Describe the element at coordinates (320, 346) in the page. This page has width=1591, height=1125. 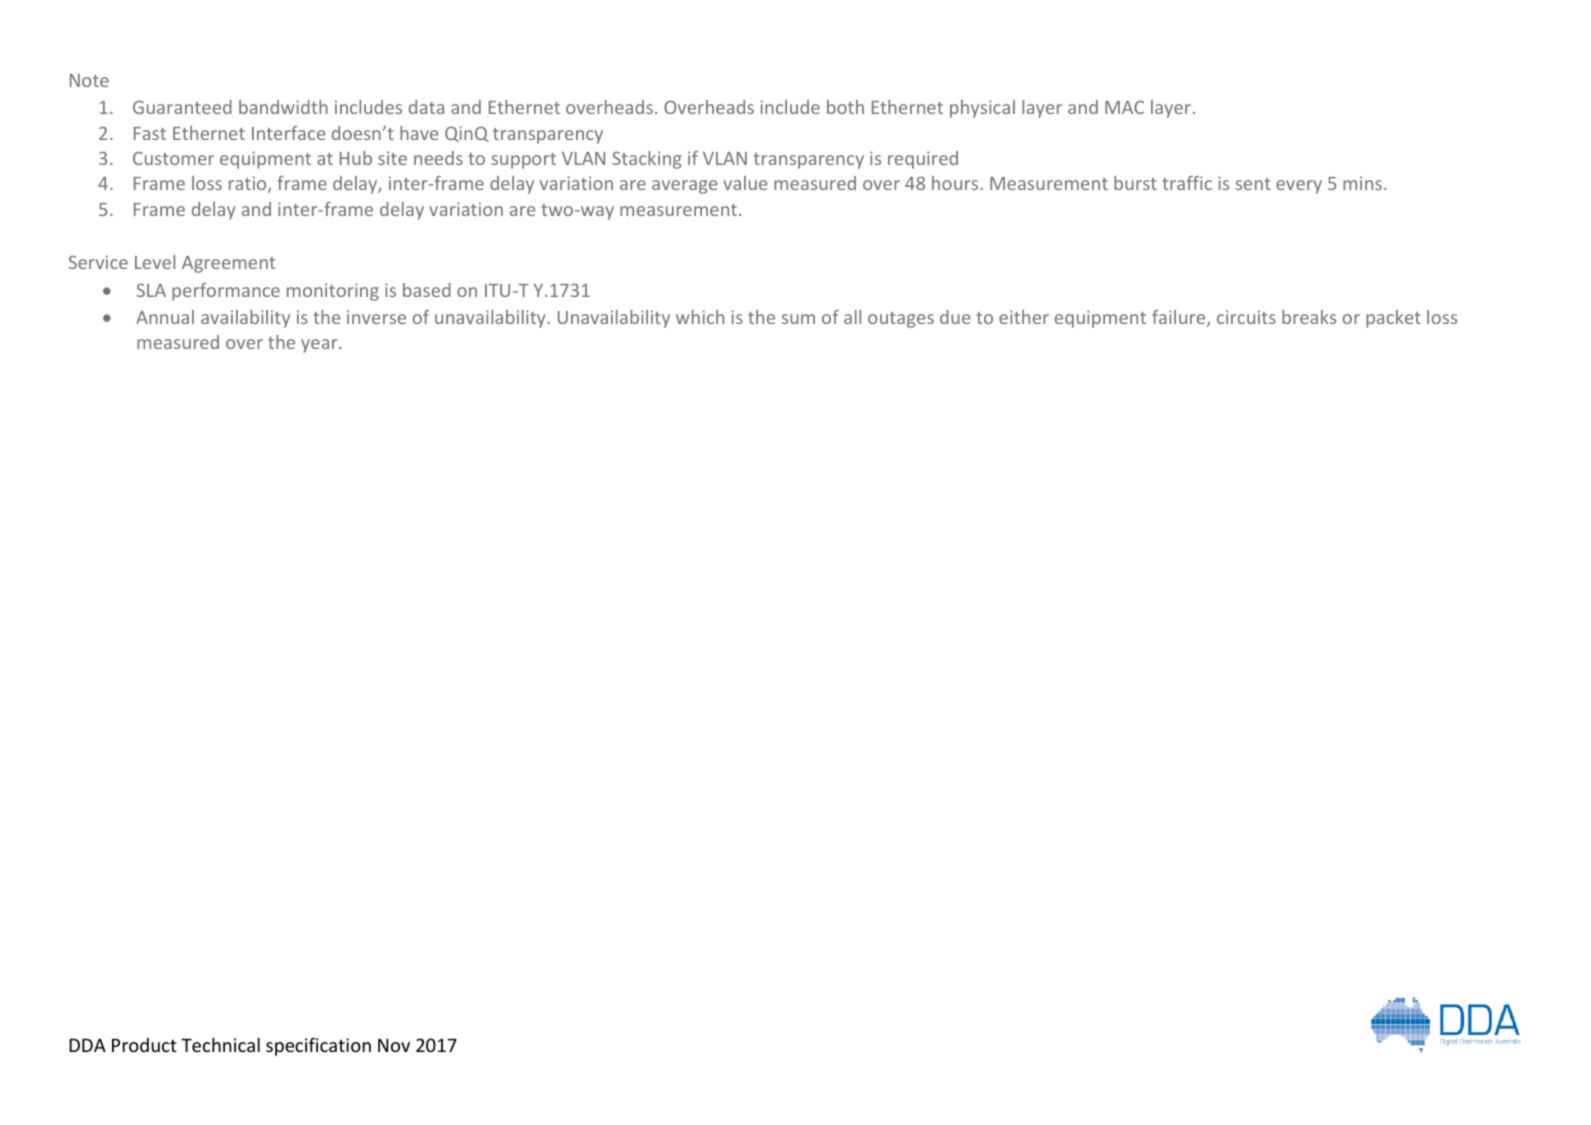
I see `year` at that location.
